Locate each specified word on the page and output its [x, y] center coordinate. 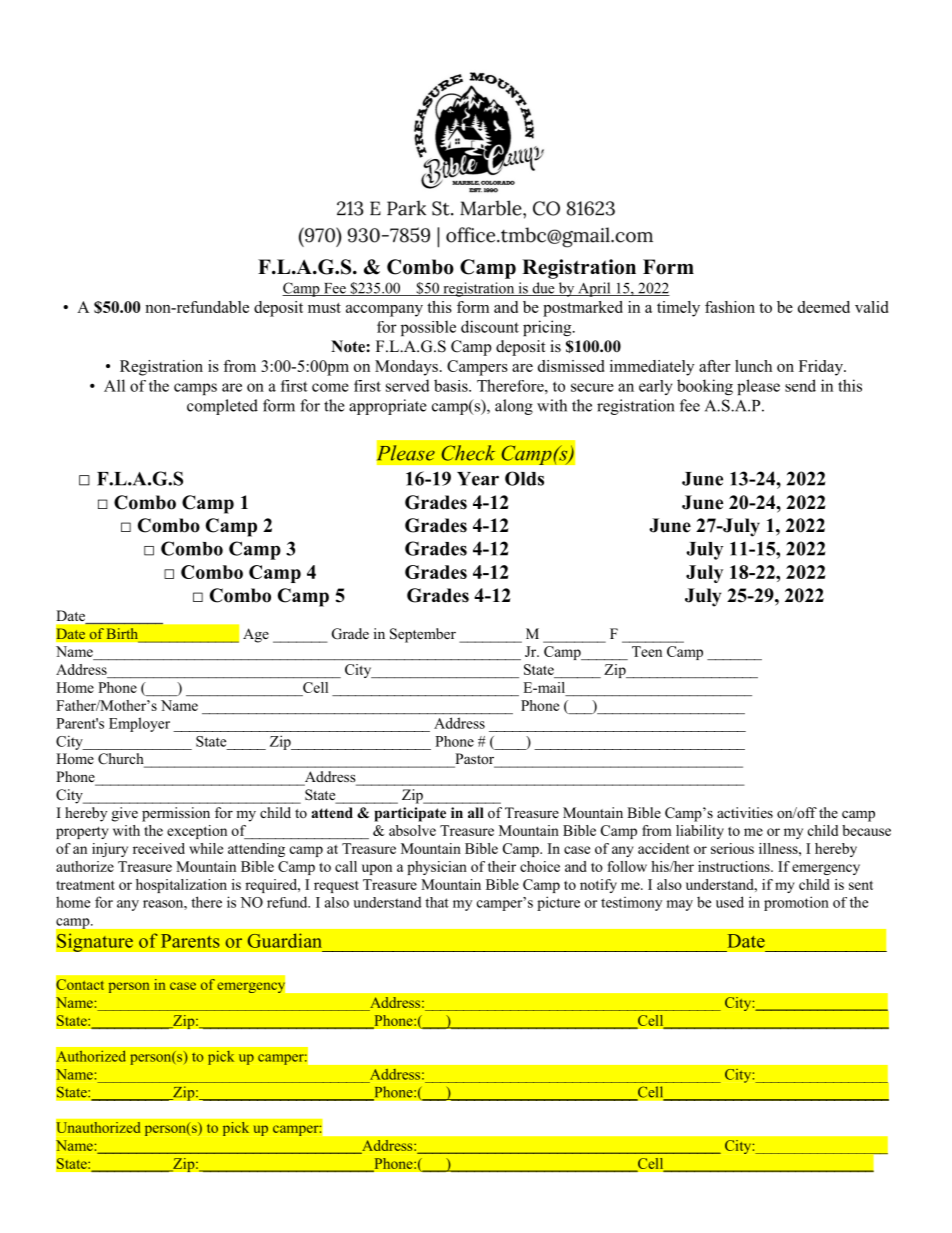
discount [490, 326]
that [437, 902]
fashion [730, 307]
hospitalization [181, 886]
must [324, 308]
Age [256, 635]
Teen [647, 651]
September [423, 635]
